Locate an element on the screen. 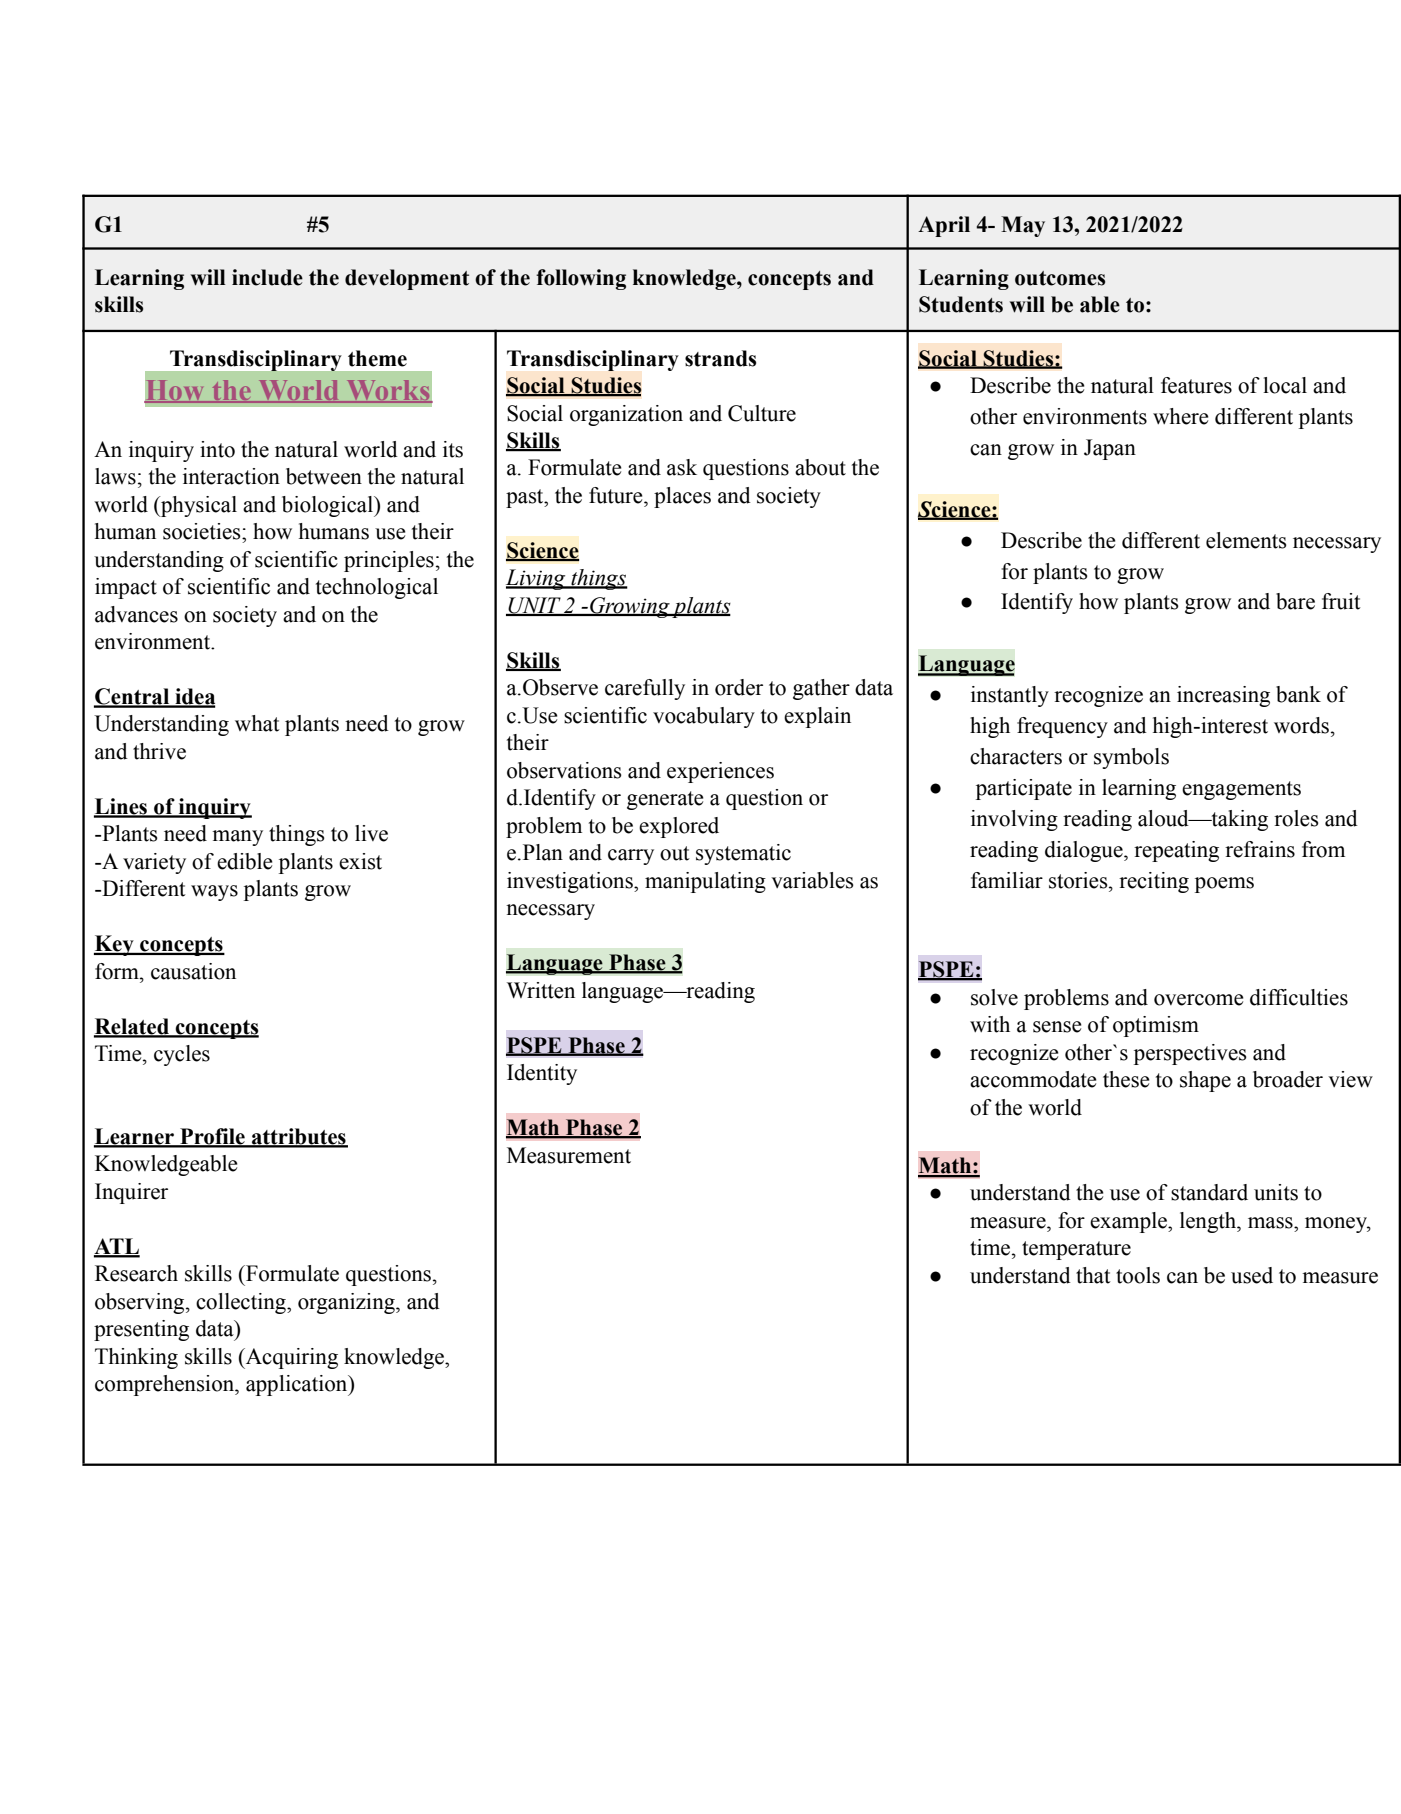 Image resolution: width=1401 pixels, height=1814 pixels. elements is located at coordinates (1246, 540).
